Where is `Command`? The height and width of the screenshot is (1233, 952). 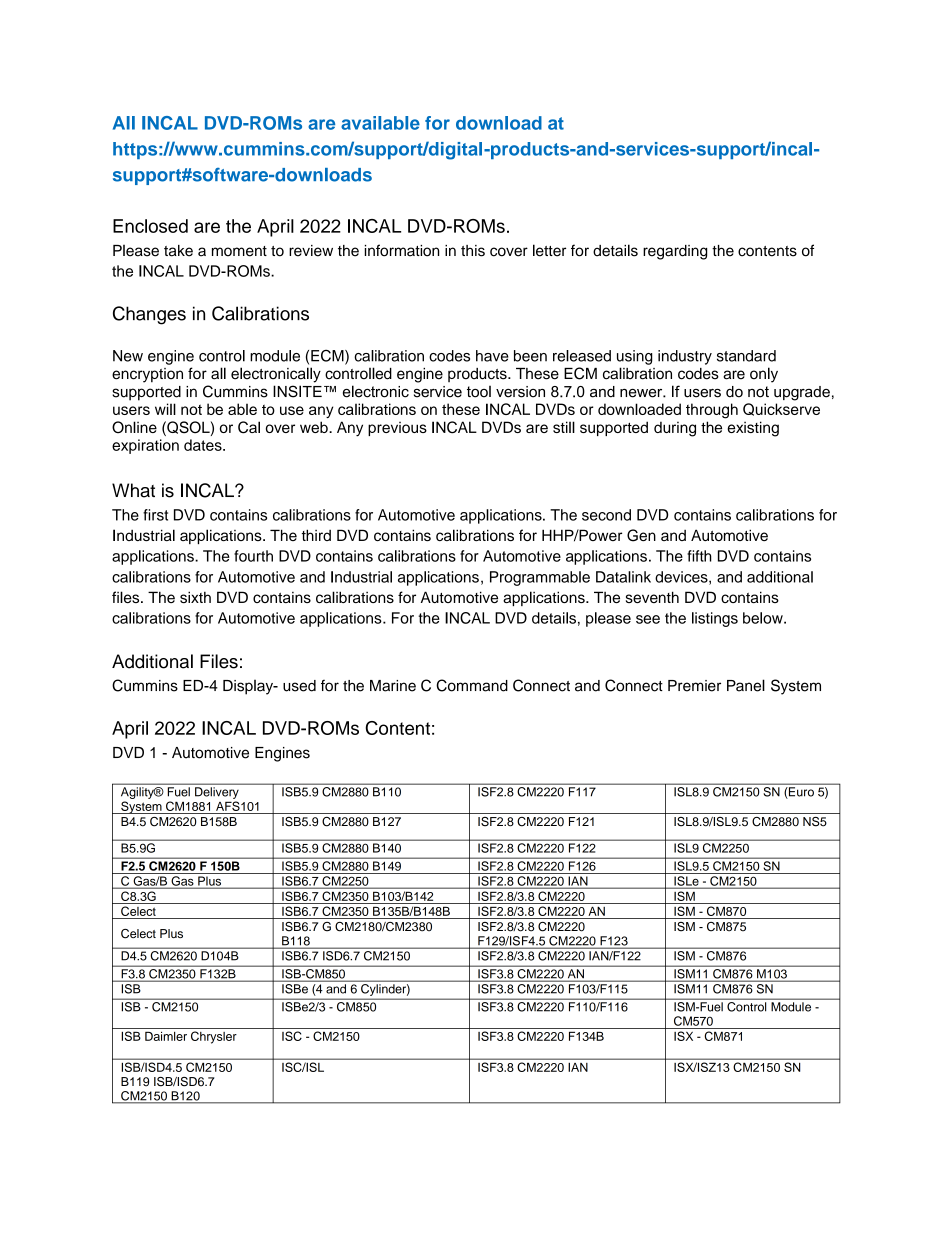
Command is located at coordinates (472, 685).
